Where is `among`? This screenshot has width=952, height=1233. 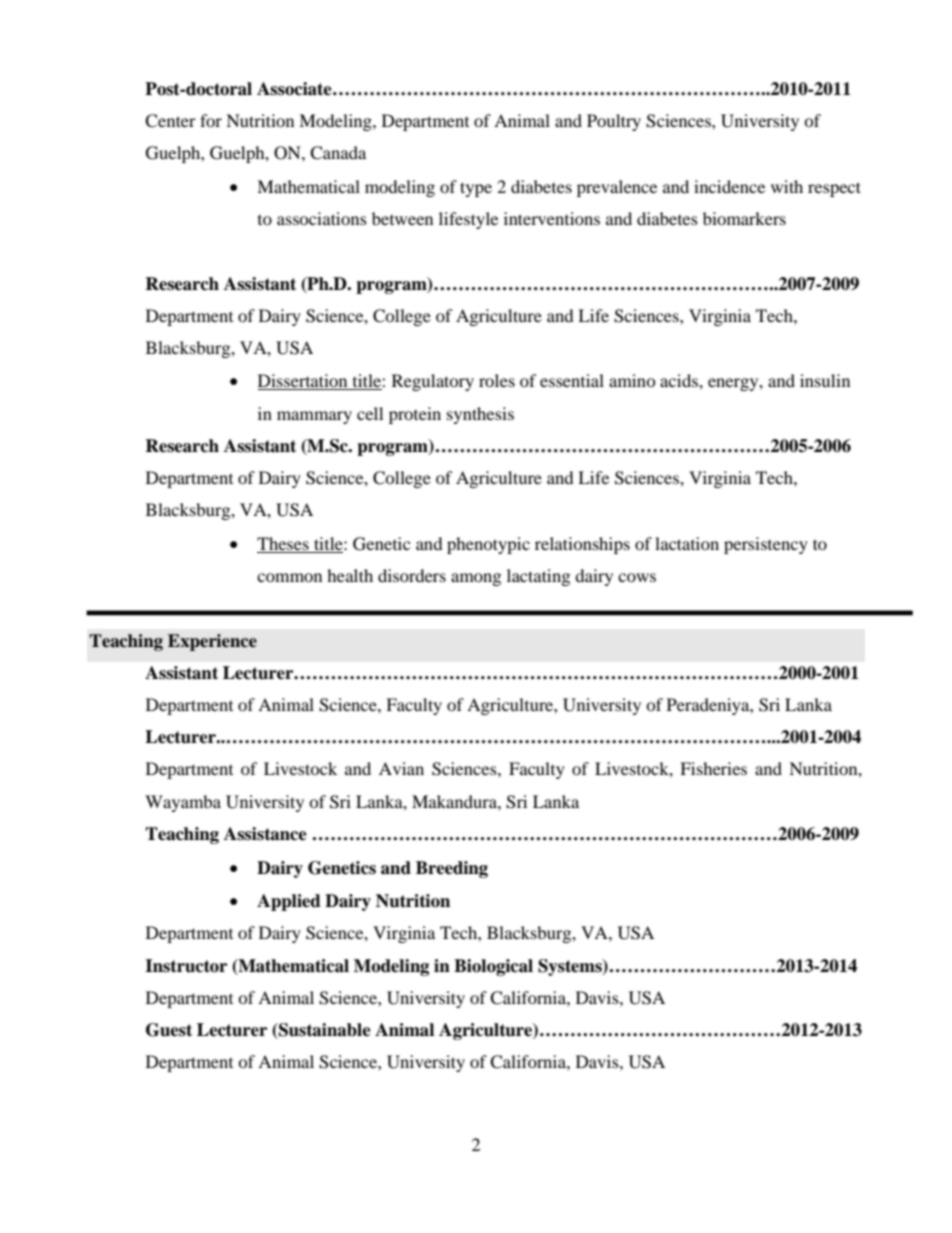
among is located at coordinates (476, 579).
